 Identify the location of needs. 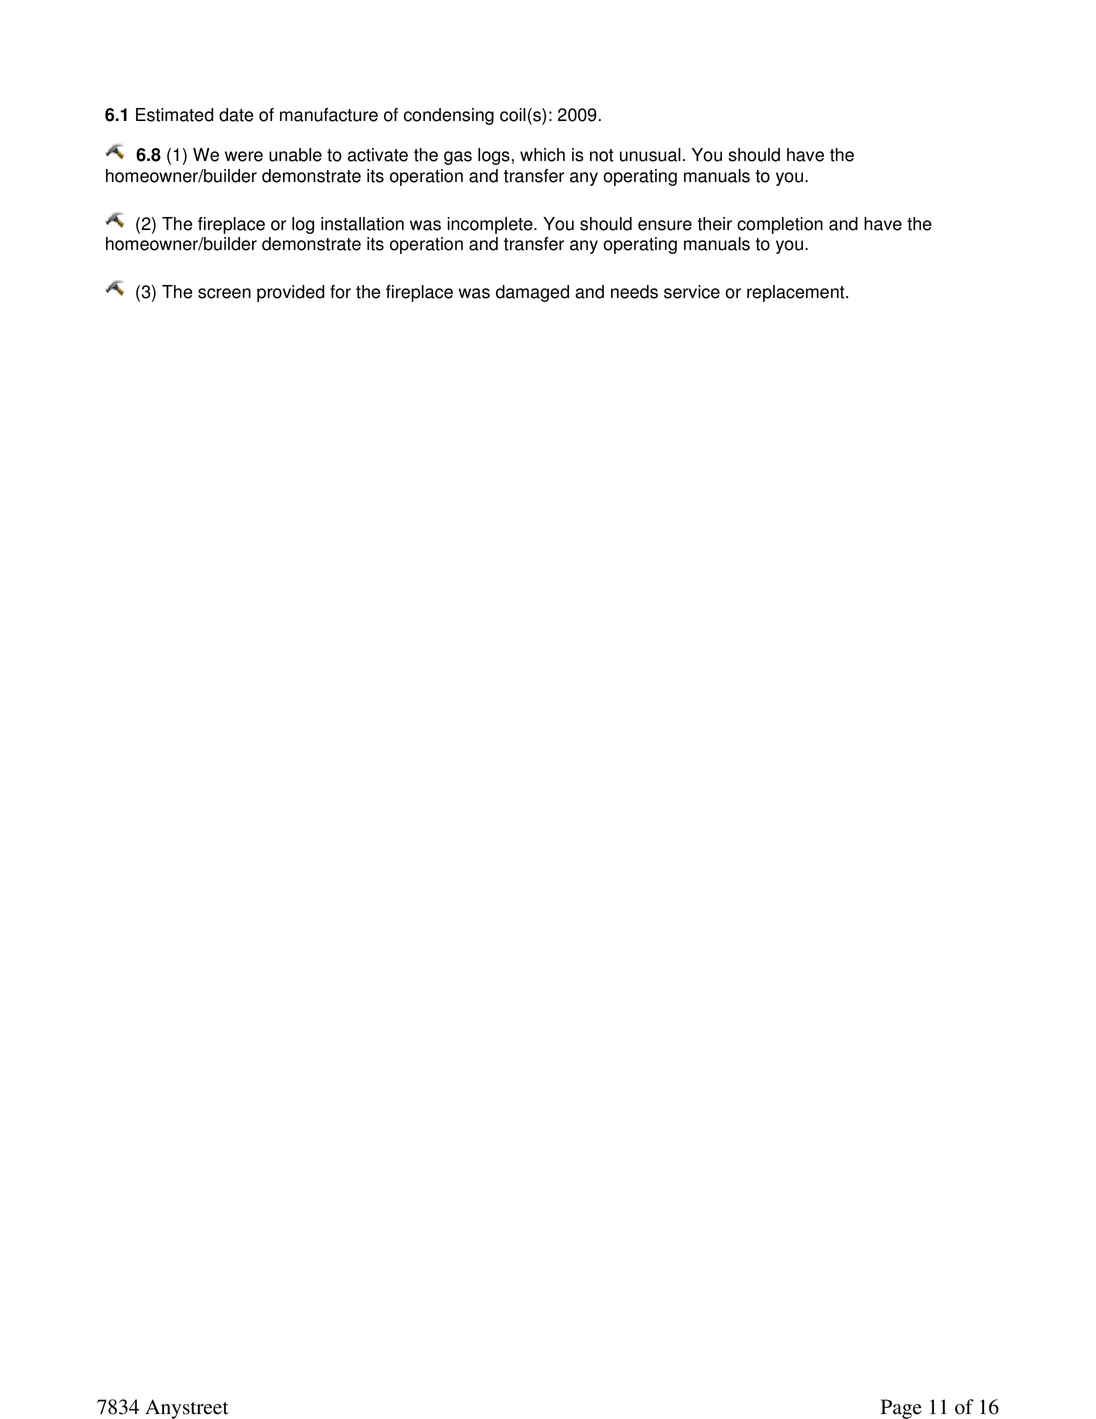
(634, 292).
